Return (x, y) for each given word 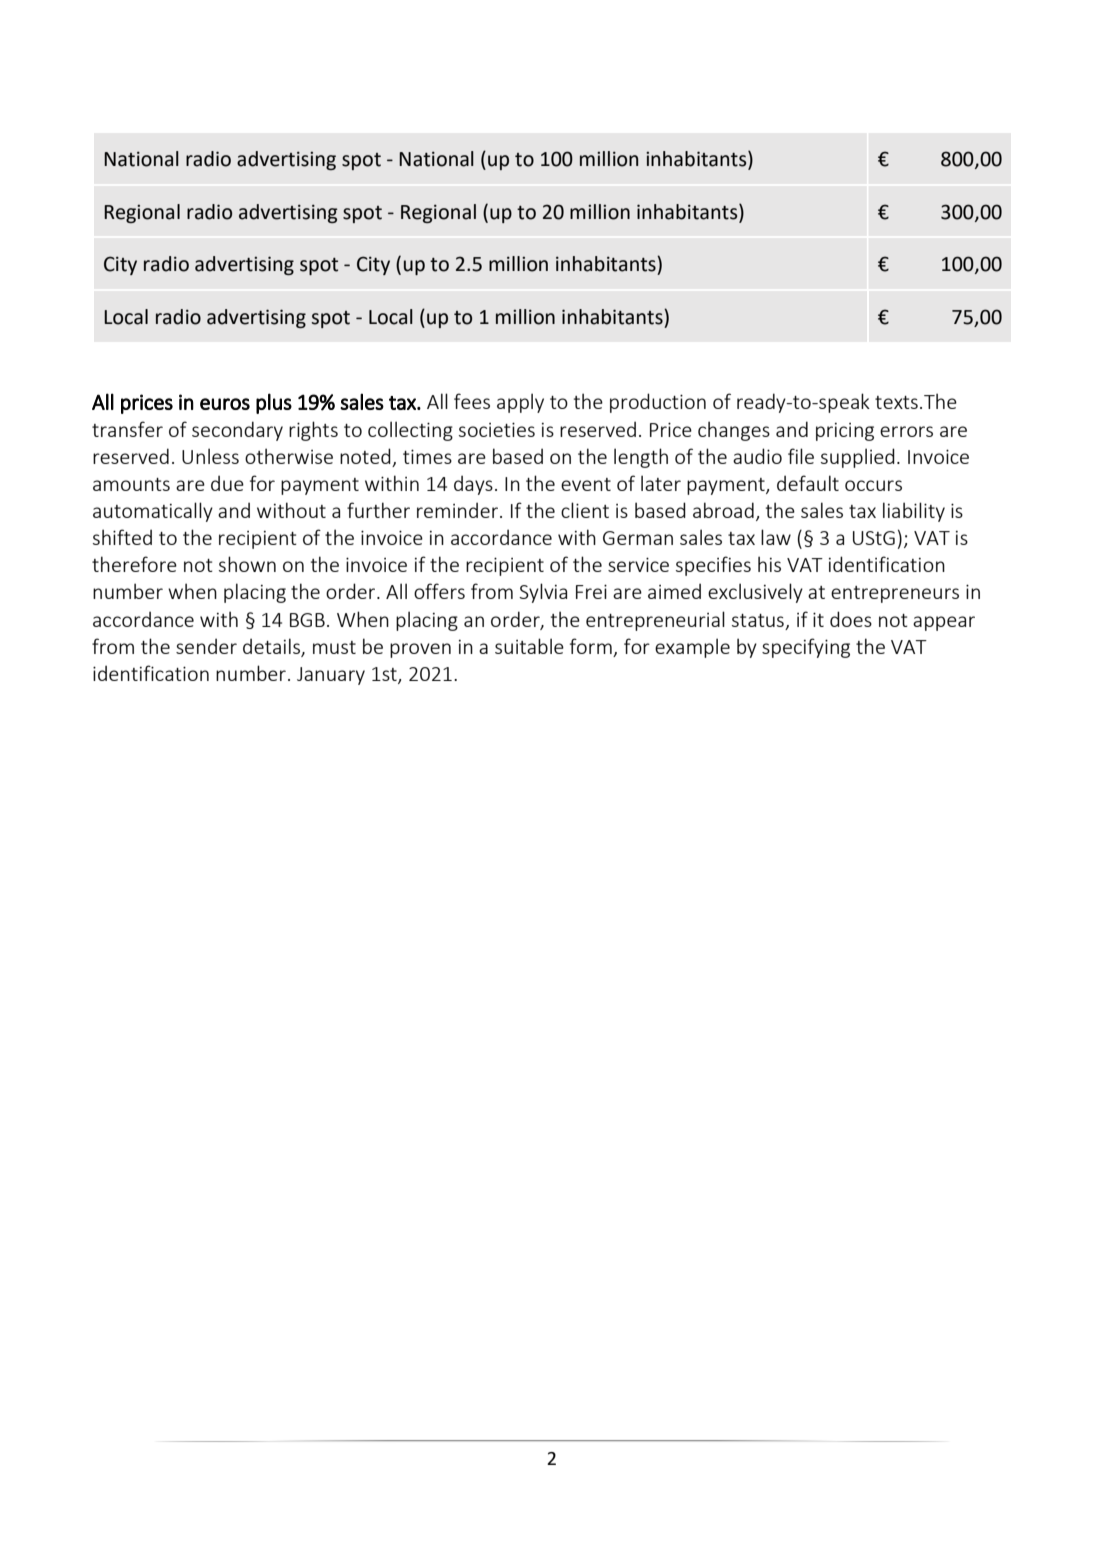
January (331, 676)
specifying (806, 648)
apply (520, 403)
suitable (529, 646)
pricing (845, 432)
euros (225, 404)
